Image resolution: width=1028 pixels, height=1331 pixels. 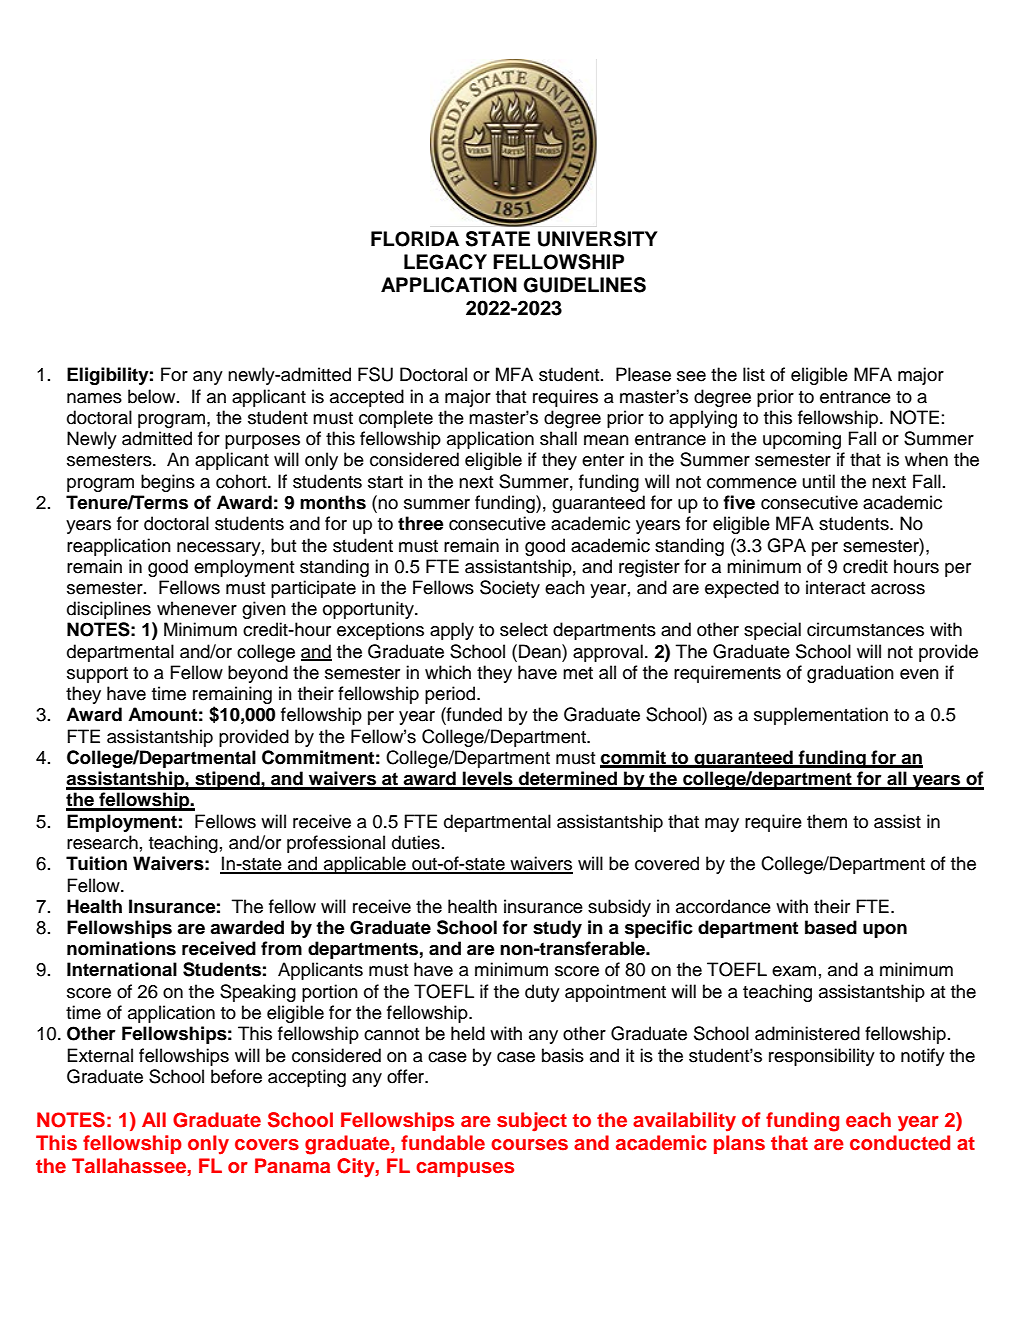 What do you see at coordinates (283, 545) in the screenshot?
I see `but` at bounding box center [283, 545].
